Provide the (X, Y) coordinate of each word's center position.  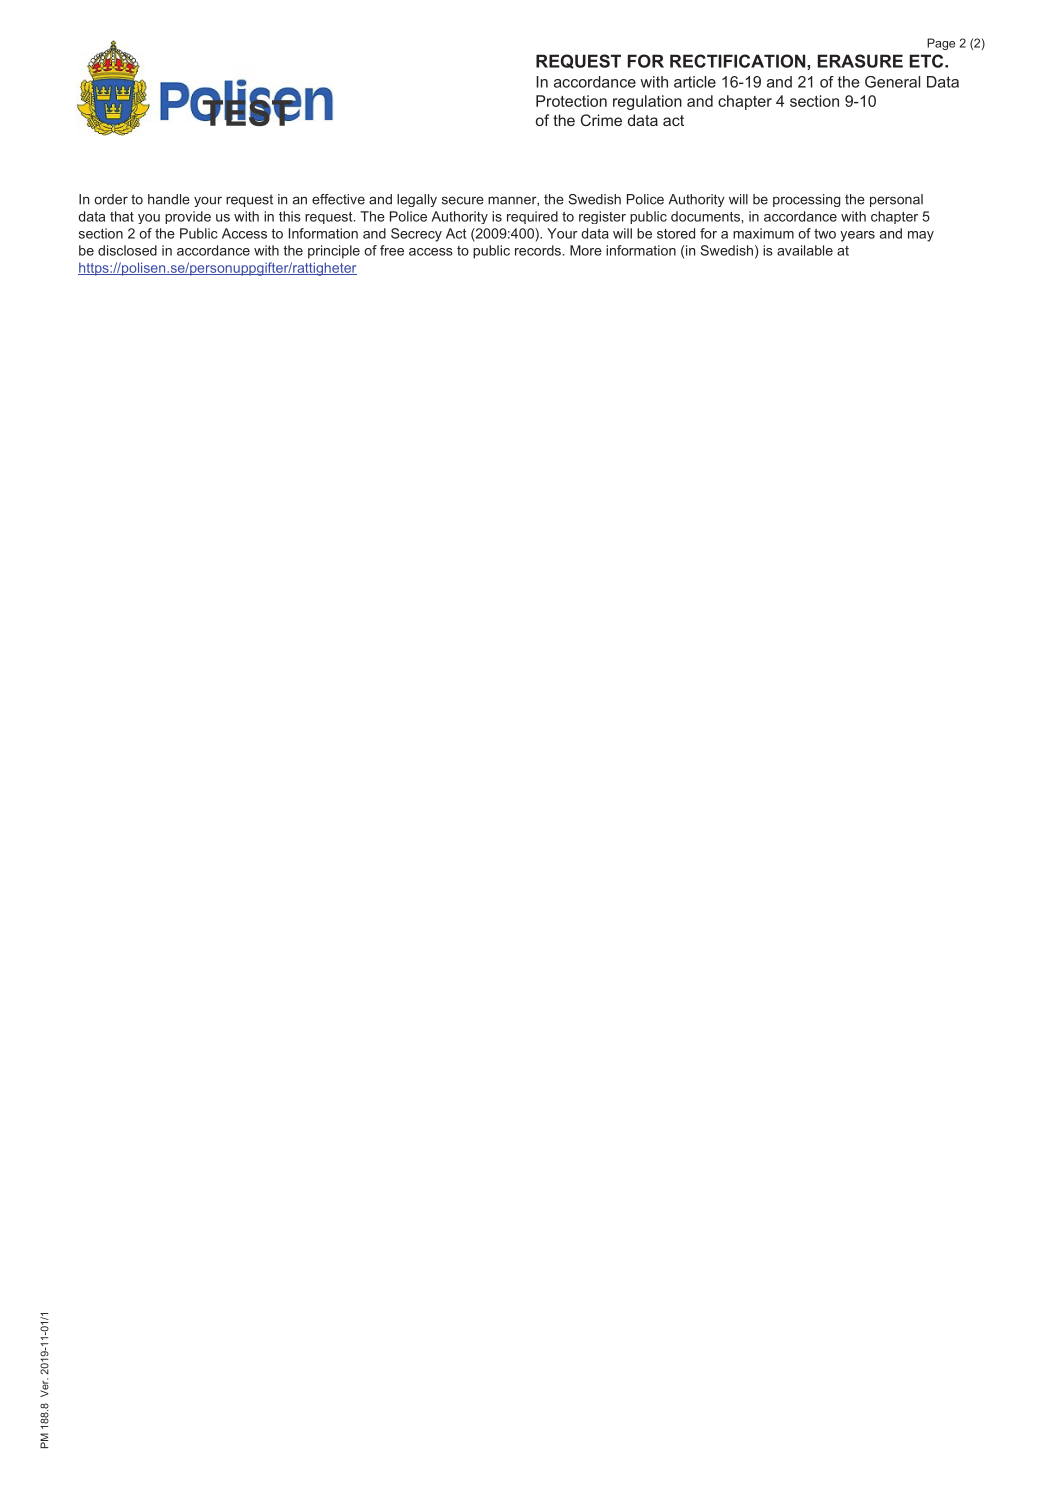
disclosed (127, 250)
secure (463, 200)
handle (169, 199)
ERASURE (860, 61)
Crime (601, 120)
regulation (647, 102)
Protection (571, 101)
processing (807, 200)
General (892, 82)
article (695, 82)
